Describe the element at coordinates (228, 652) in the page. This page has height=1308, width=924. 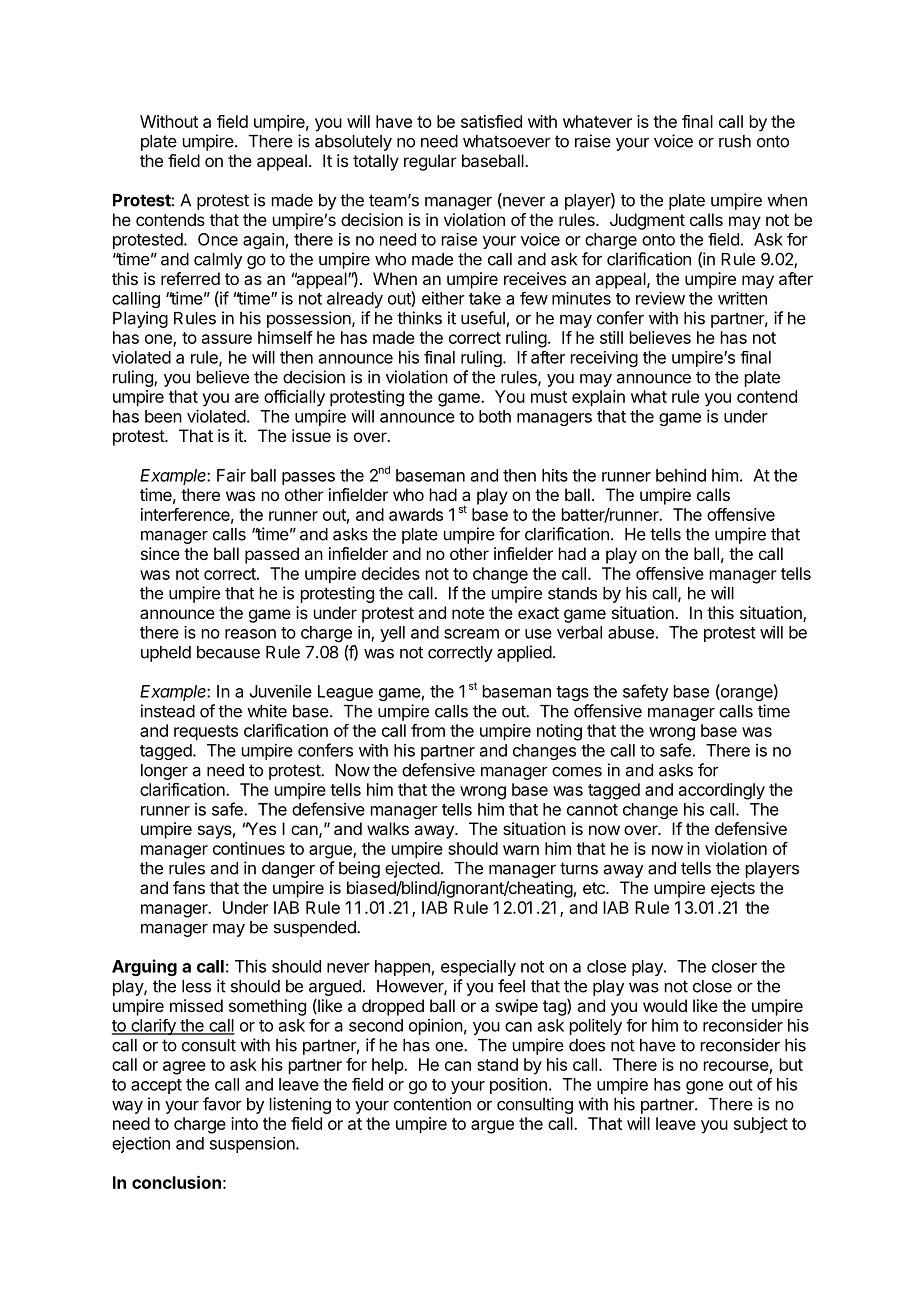
I see `because` at that location.
